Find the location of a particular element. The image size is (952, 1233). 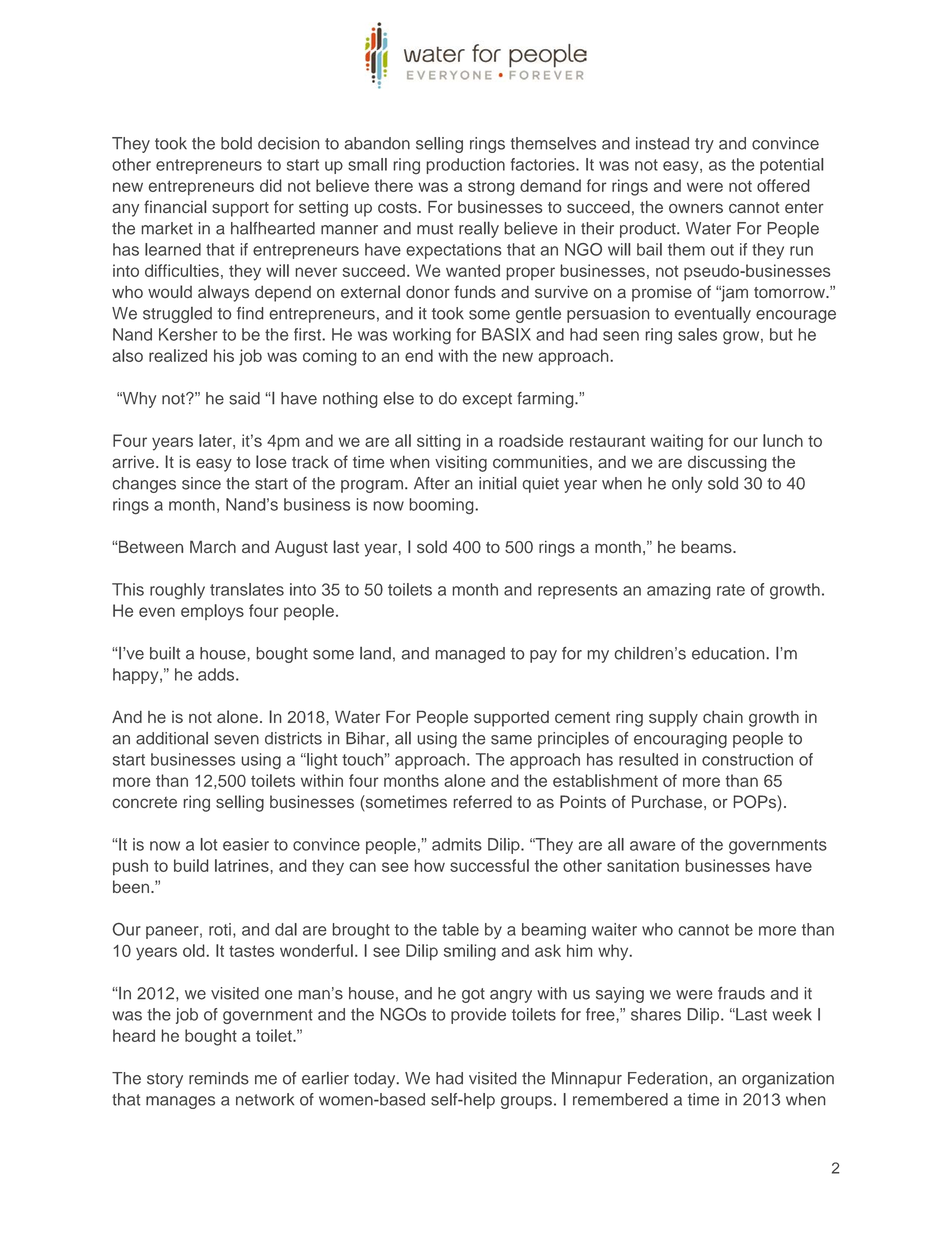

groups is located at coordinates (526, 1102).
